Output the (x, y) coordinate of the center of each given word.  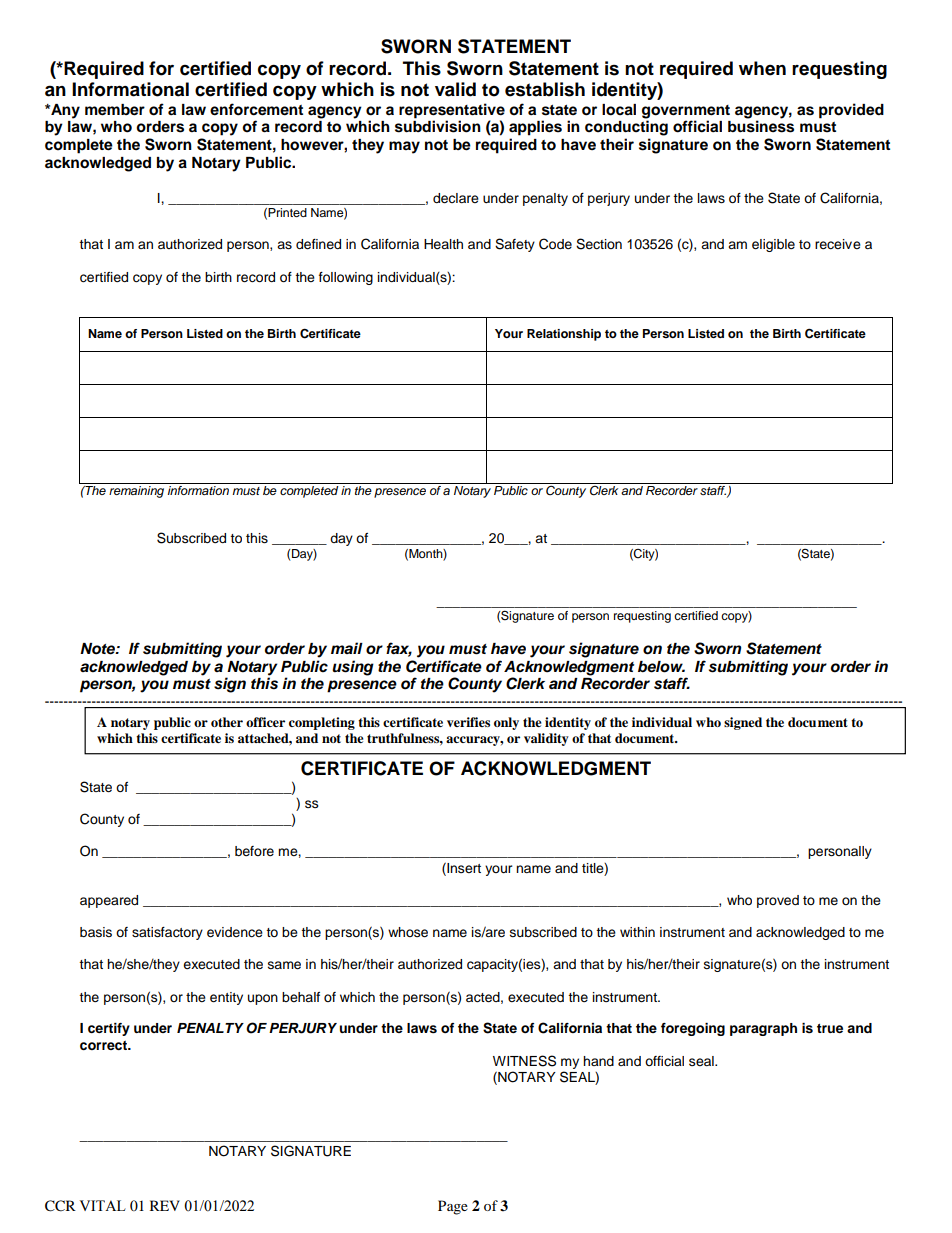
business (761, 126)
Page (453, 1207)
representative (452, 111)
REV (165, 1205)
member (115, 110)
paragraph (763, 1029)
